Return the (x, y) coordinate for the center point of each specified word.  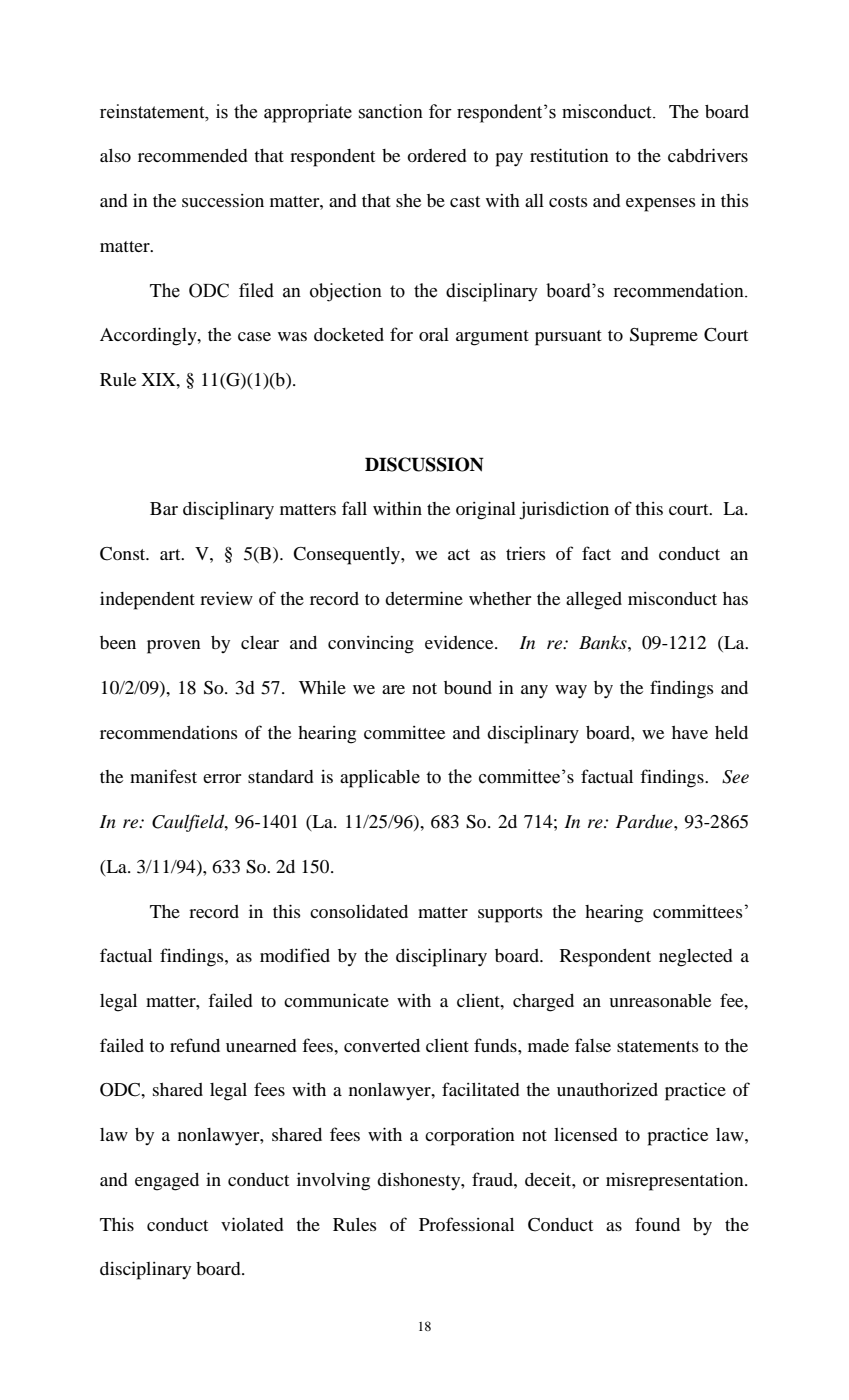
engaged (167, 1182)
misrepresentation (676, 1181)
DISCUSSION (424, 464)
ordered (437, 155)
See (735, 777)
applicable (380, 779)
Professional (466, 1224)
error (222, 778)
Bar (164, 508)
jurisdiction (564, 510)
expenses (661, 205)
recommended (193, 155)
